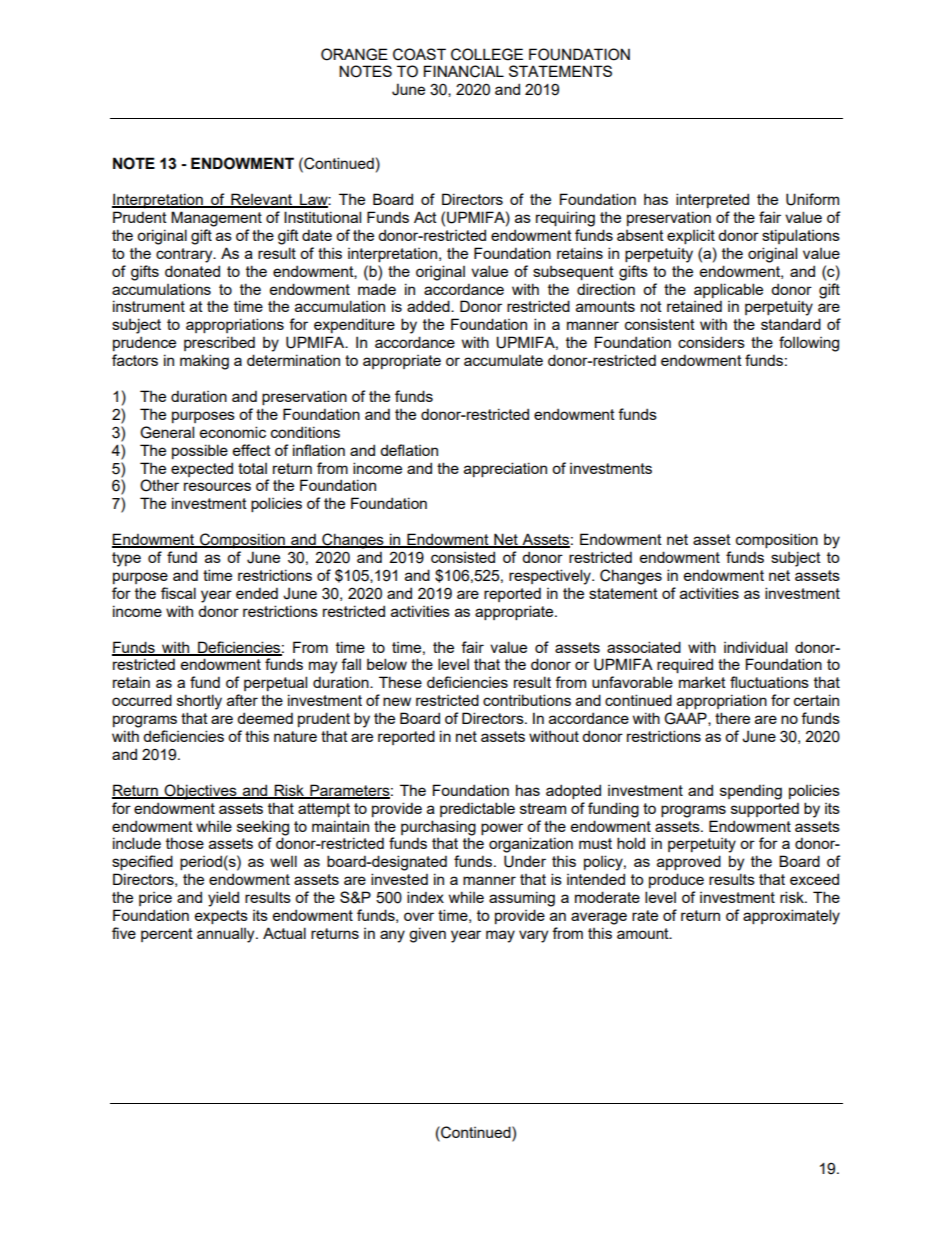 This screenshot has width=952, height=1233. What do you see at coordinates (425, 897) in the screenshot?
I see `index` at bounding box center [425, 897].
